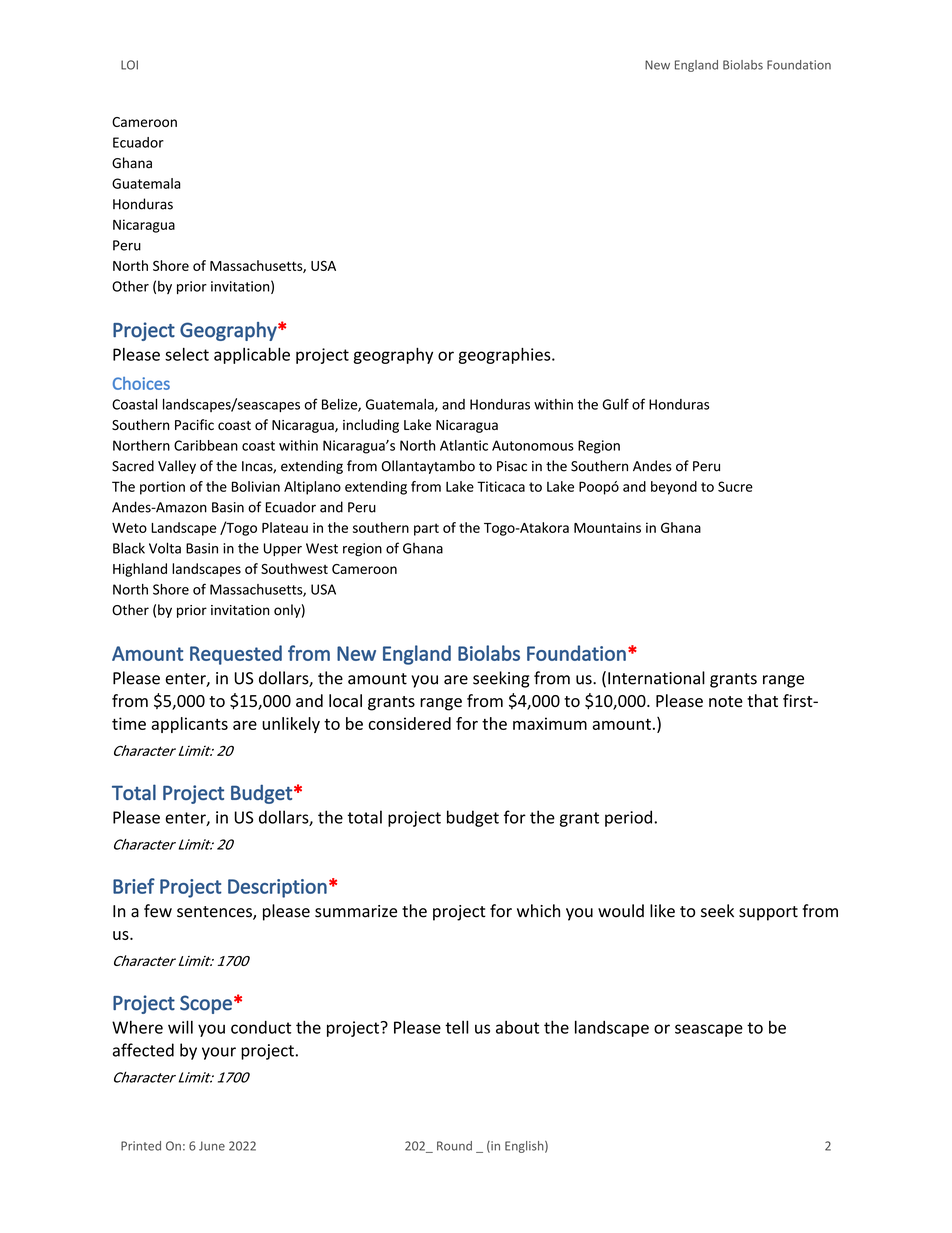  What do you see at coordinates (212, 1146) in the screenshot?
I see `June` at bounding box center [212, 1146].
